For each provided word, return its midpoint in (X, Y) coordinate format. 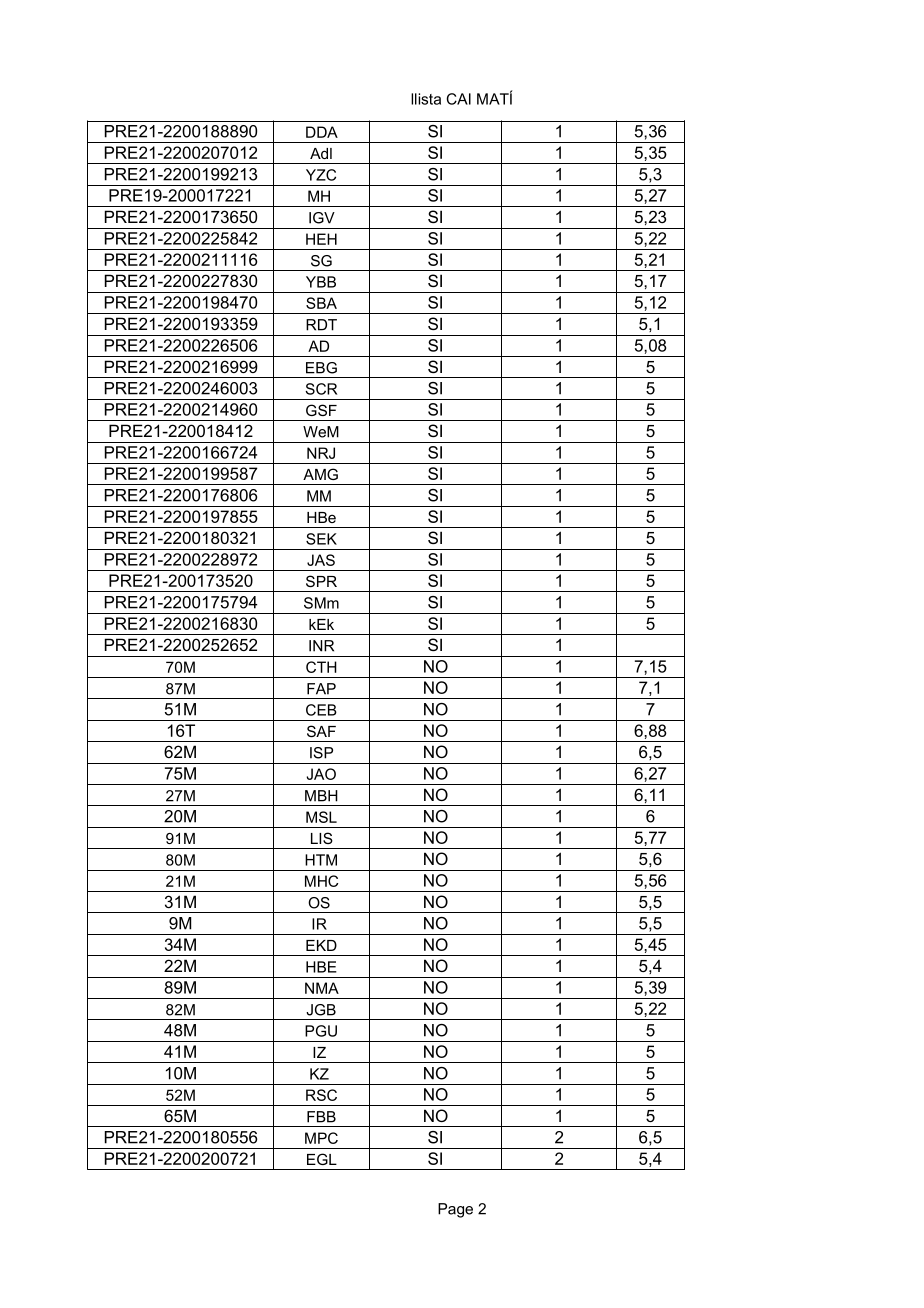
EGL (322, 1159)
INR (321, 646)
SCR (321, 389)
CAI (458, 99)
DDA (322, 132)
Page (455, 1210)
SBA (321, 303)
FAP (321, 689)
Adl (321, 153)
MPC (321, 1138)
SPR (321, 581)
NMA (322, 988)
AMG (320, 474)
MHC (321, 881)
